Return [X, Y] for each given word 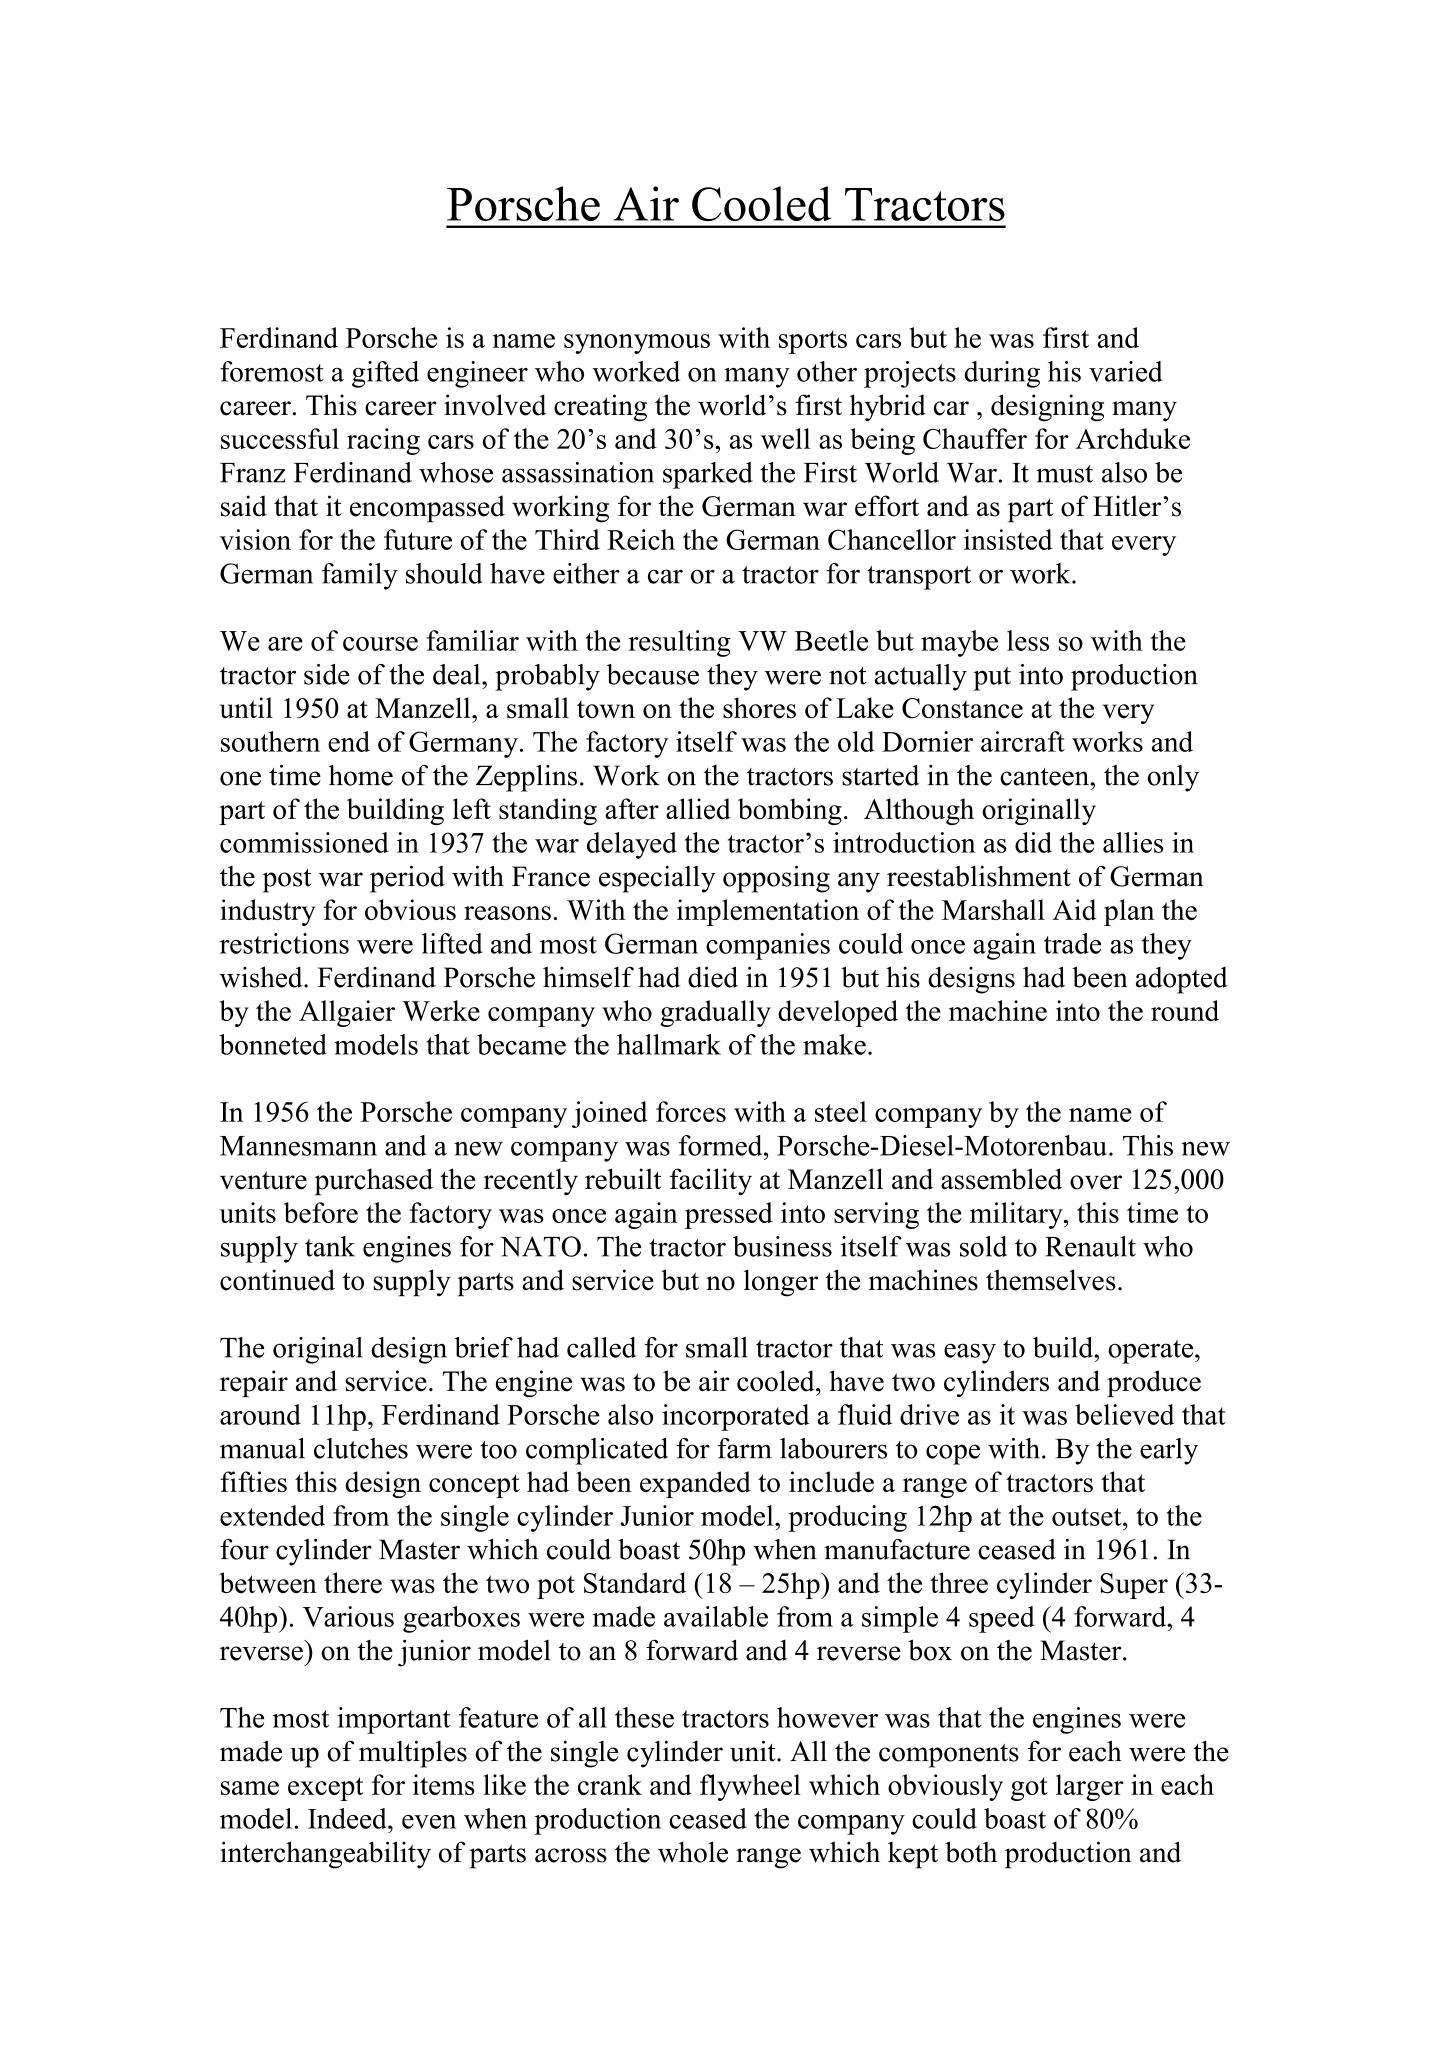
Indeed [348, 1818]
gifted [385, 374]
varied [1125, 371]
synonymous [637, 344]
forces [691, 1111]
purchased [374, 1182]
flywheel [750, 1787]
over [1096, 1182]
